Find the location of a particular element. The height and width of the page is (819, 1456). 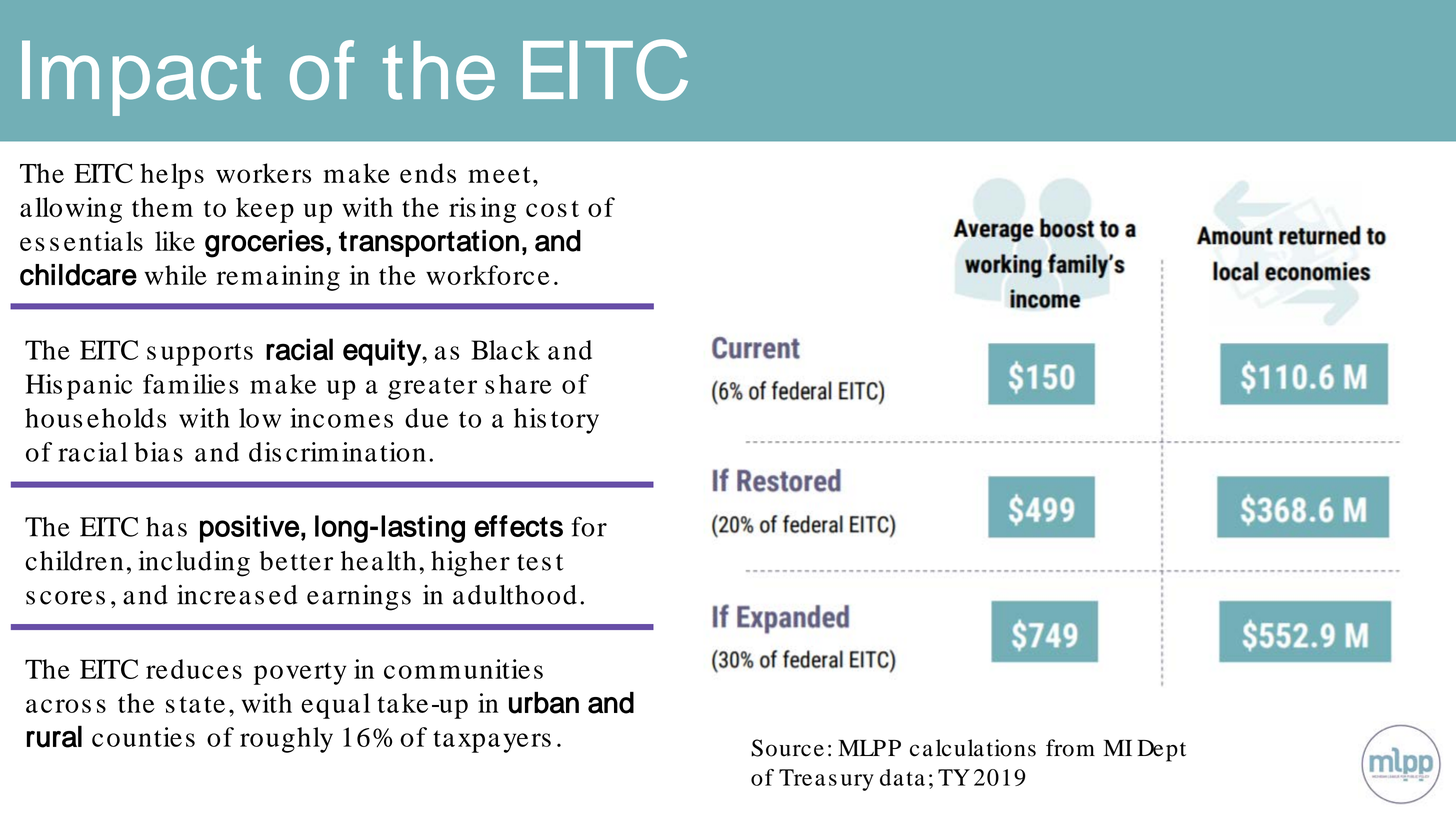

tory is located at coordinates (575, 422).
